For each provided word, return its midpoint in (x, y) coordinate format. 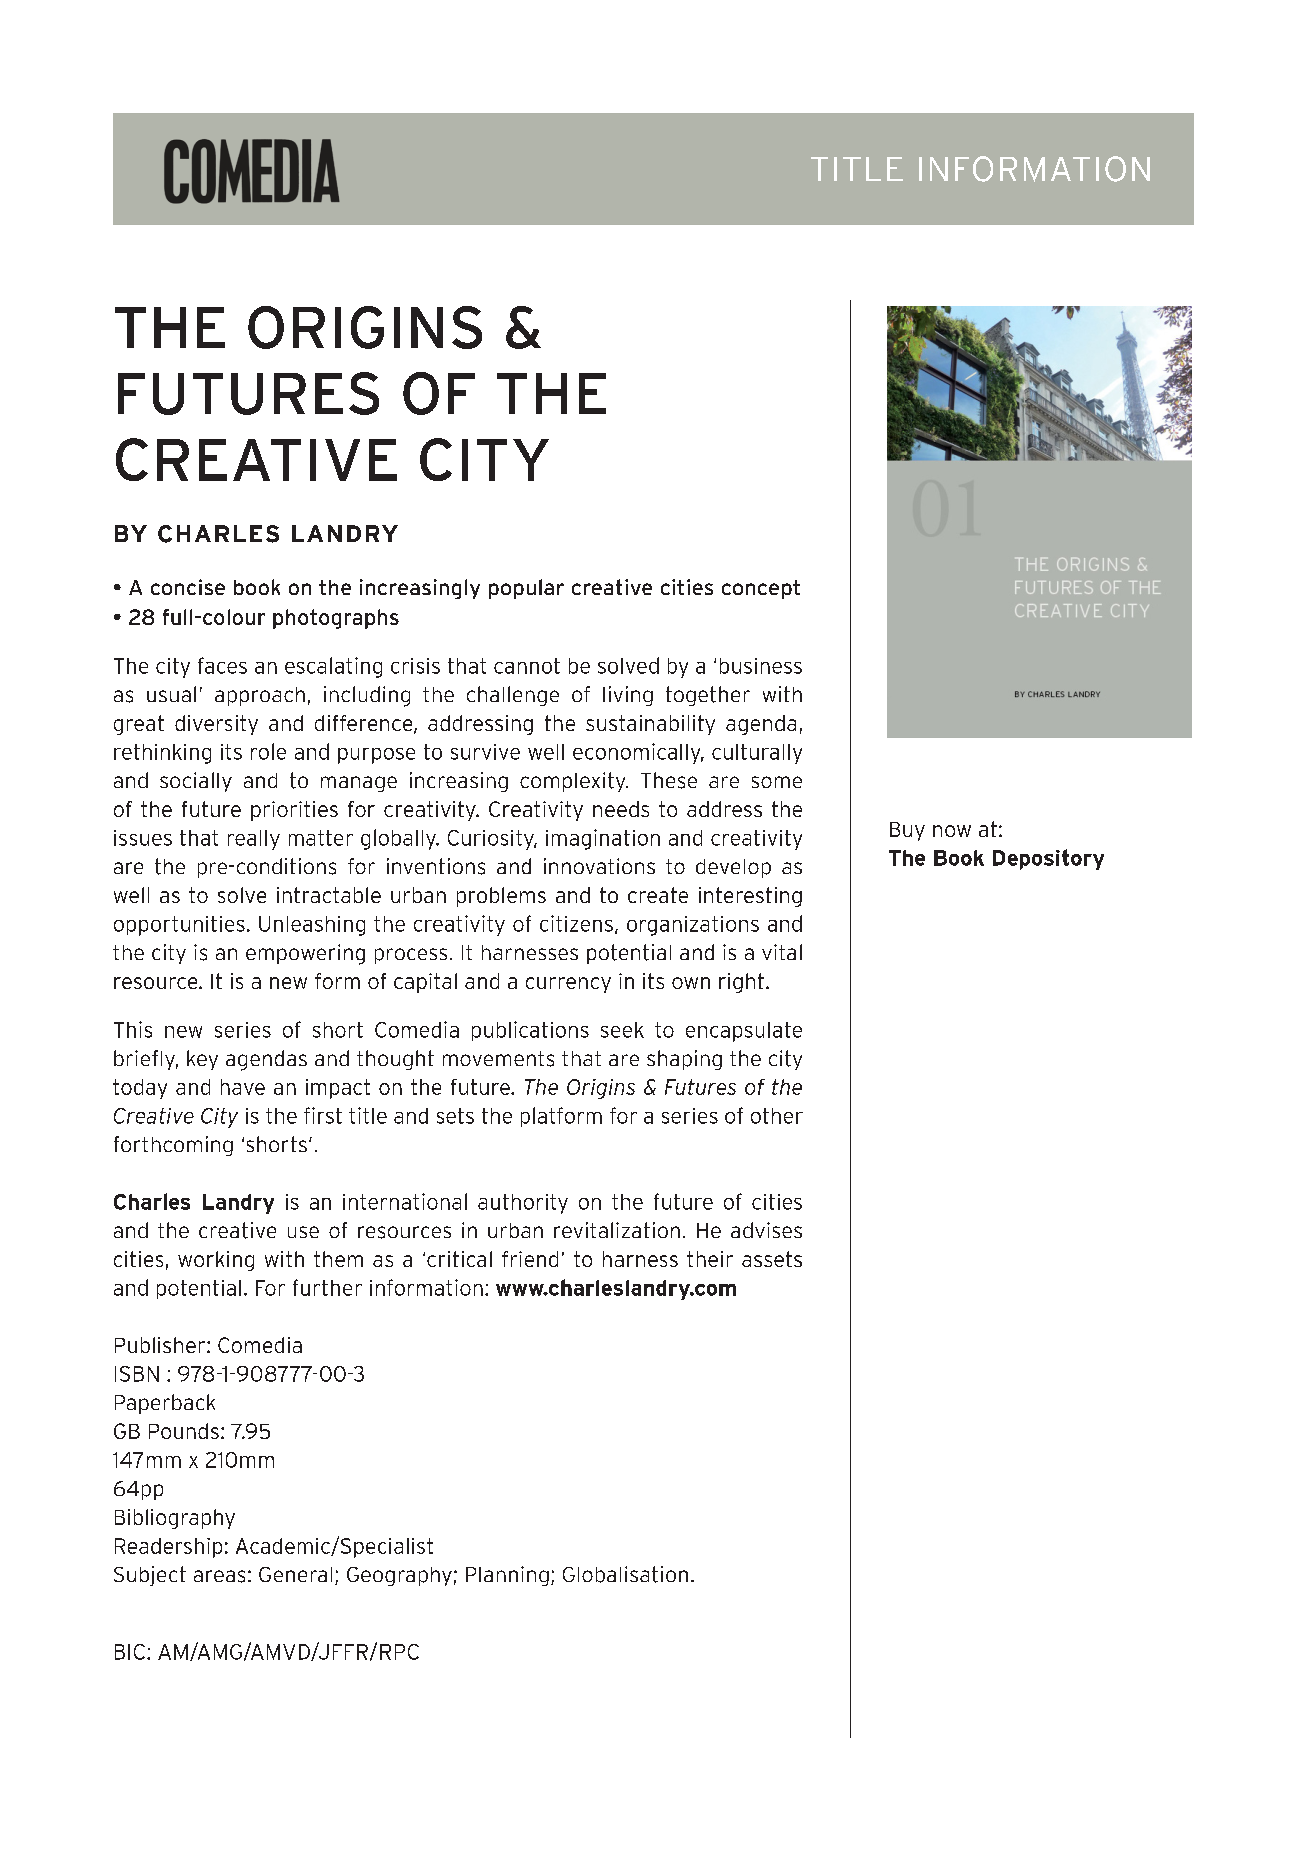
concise (188, 587)
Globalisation (625, 1574)
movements (498, 1059)
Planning (507, 1576)
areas (219, 1576)
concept (761, 589)
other (777, 1116)
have (243, 1087)
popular (526, 589)
